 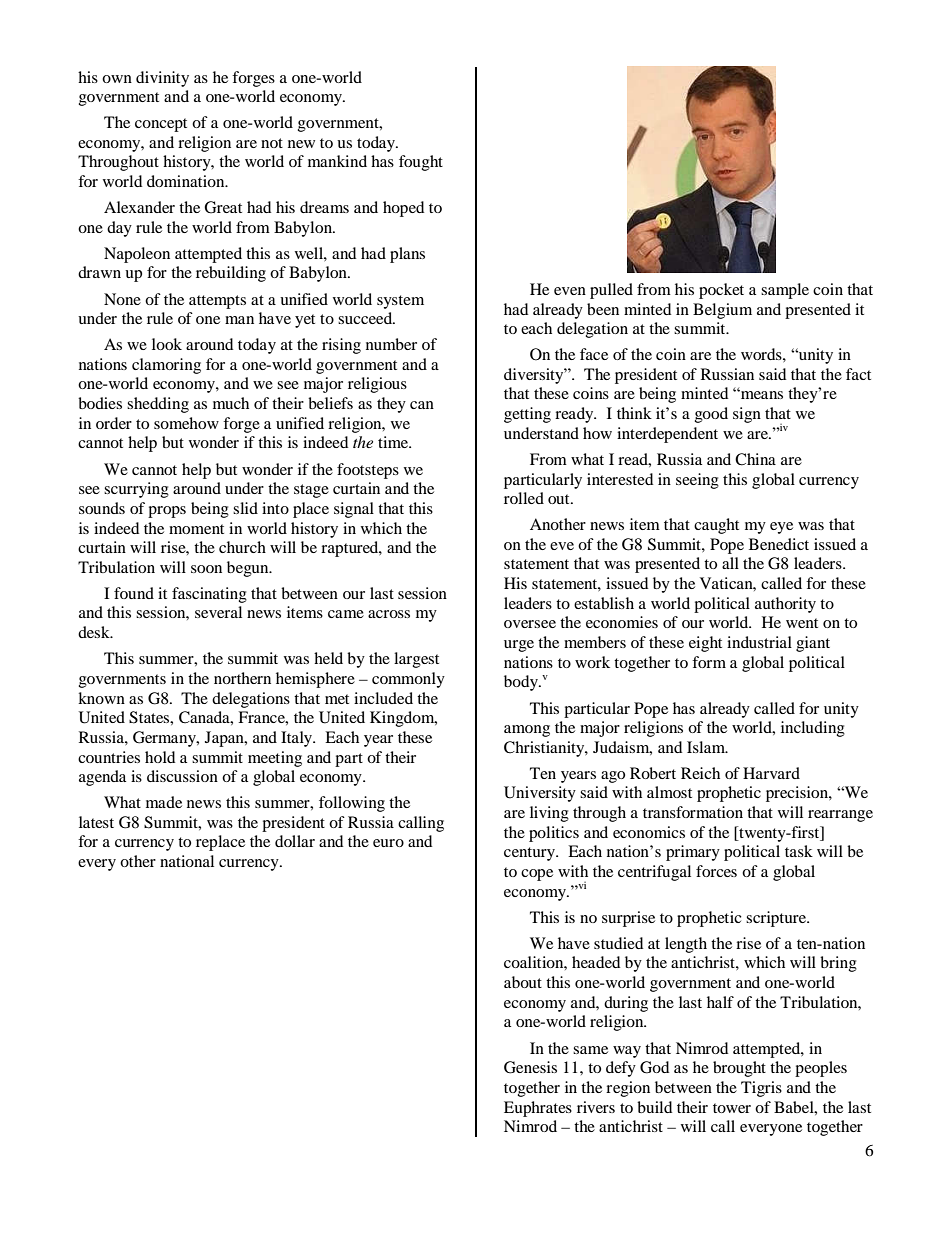 What do you see at coordinates (537, 875) in the page?
I see `cope` at bounding box center [537, 875].
